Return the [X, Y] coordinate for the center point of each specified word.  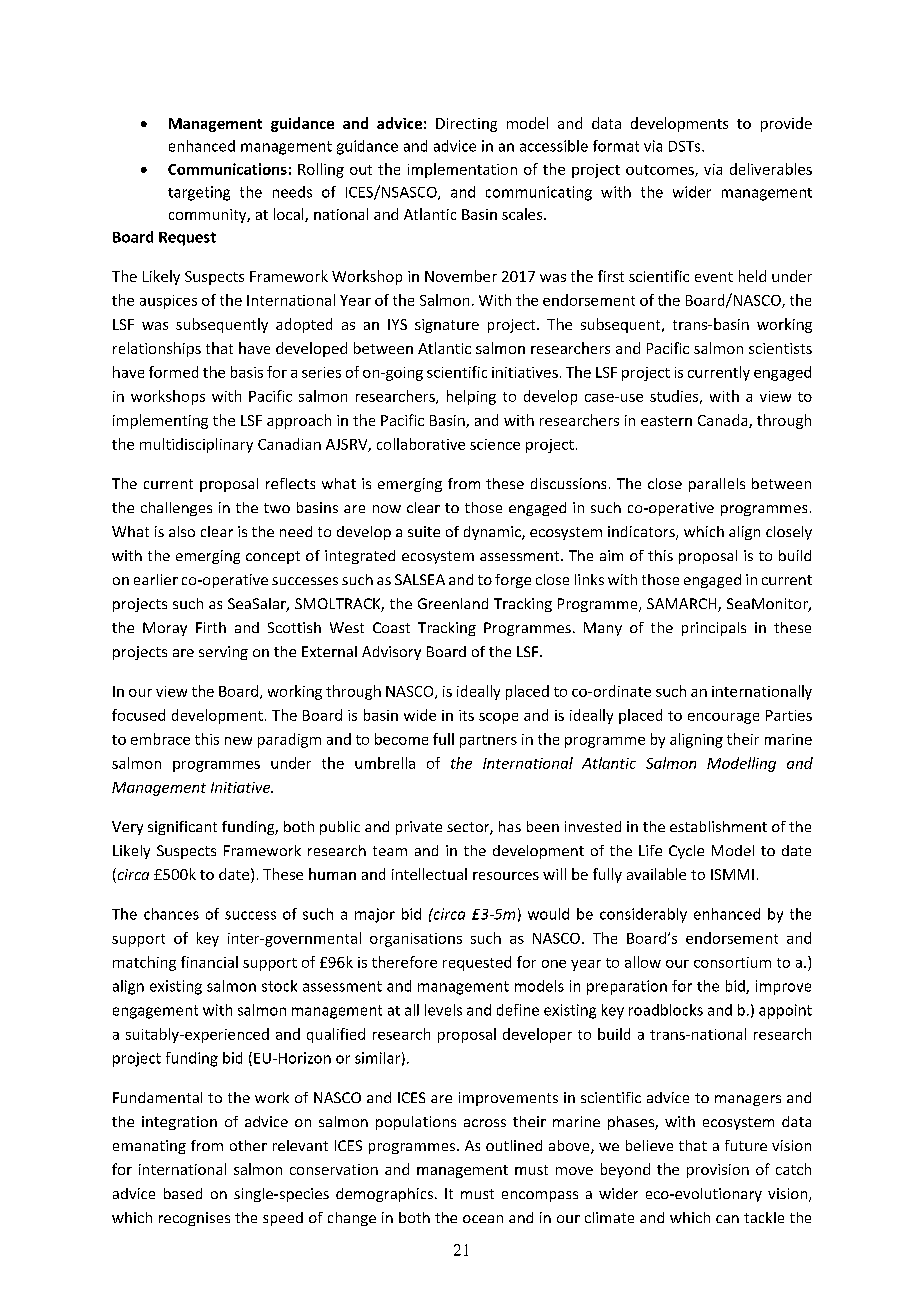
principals [714, 629]
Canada [724, 421]
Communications [227, 169]
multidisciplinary [196, 445]
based [183, 1193]
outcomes [661, 171]
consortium [732, 962]
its [466, 715]
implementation [462, 170]
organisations [416, 940]
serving [223, 653]
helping [471, 397]
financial [209, 962]
